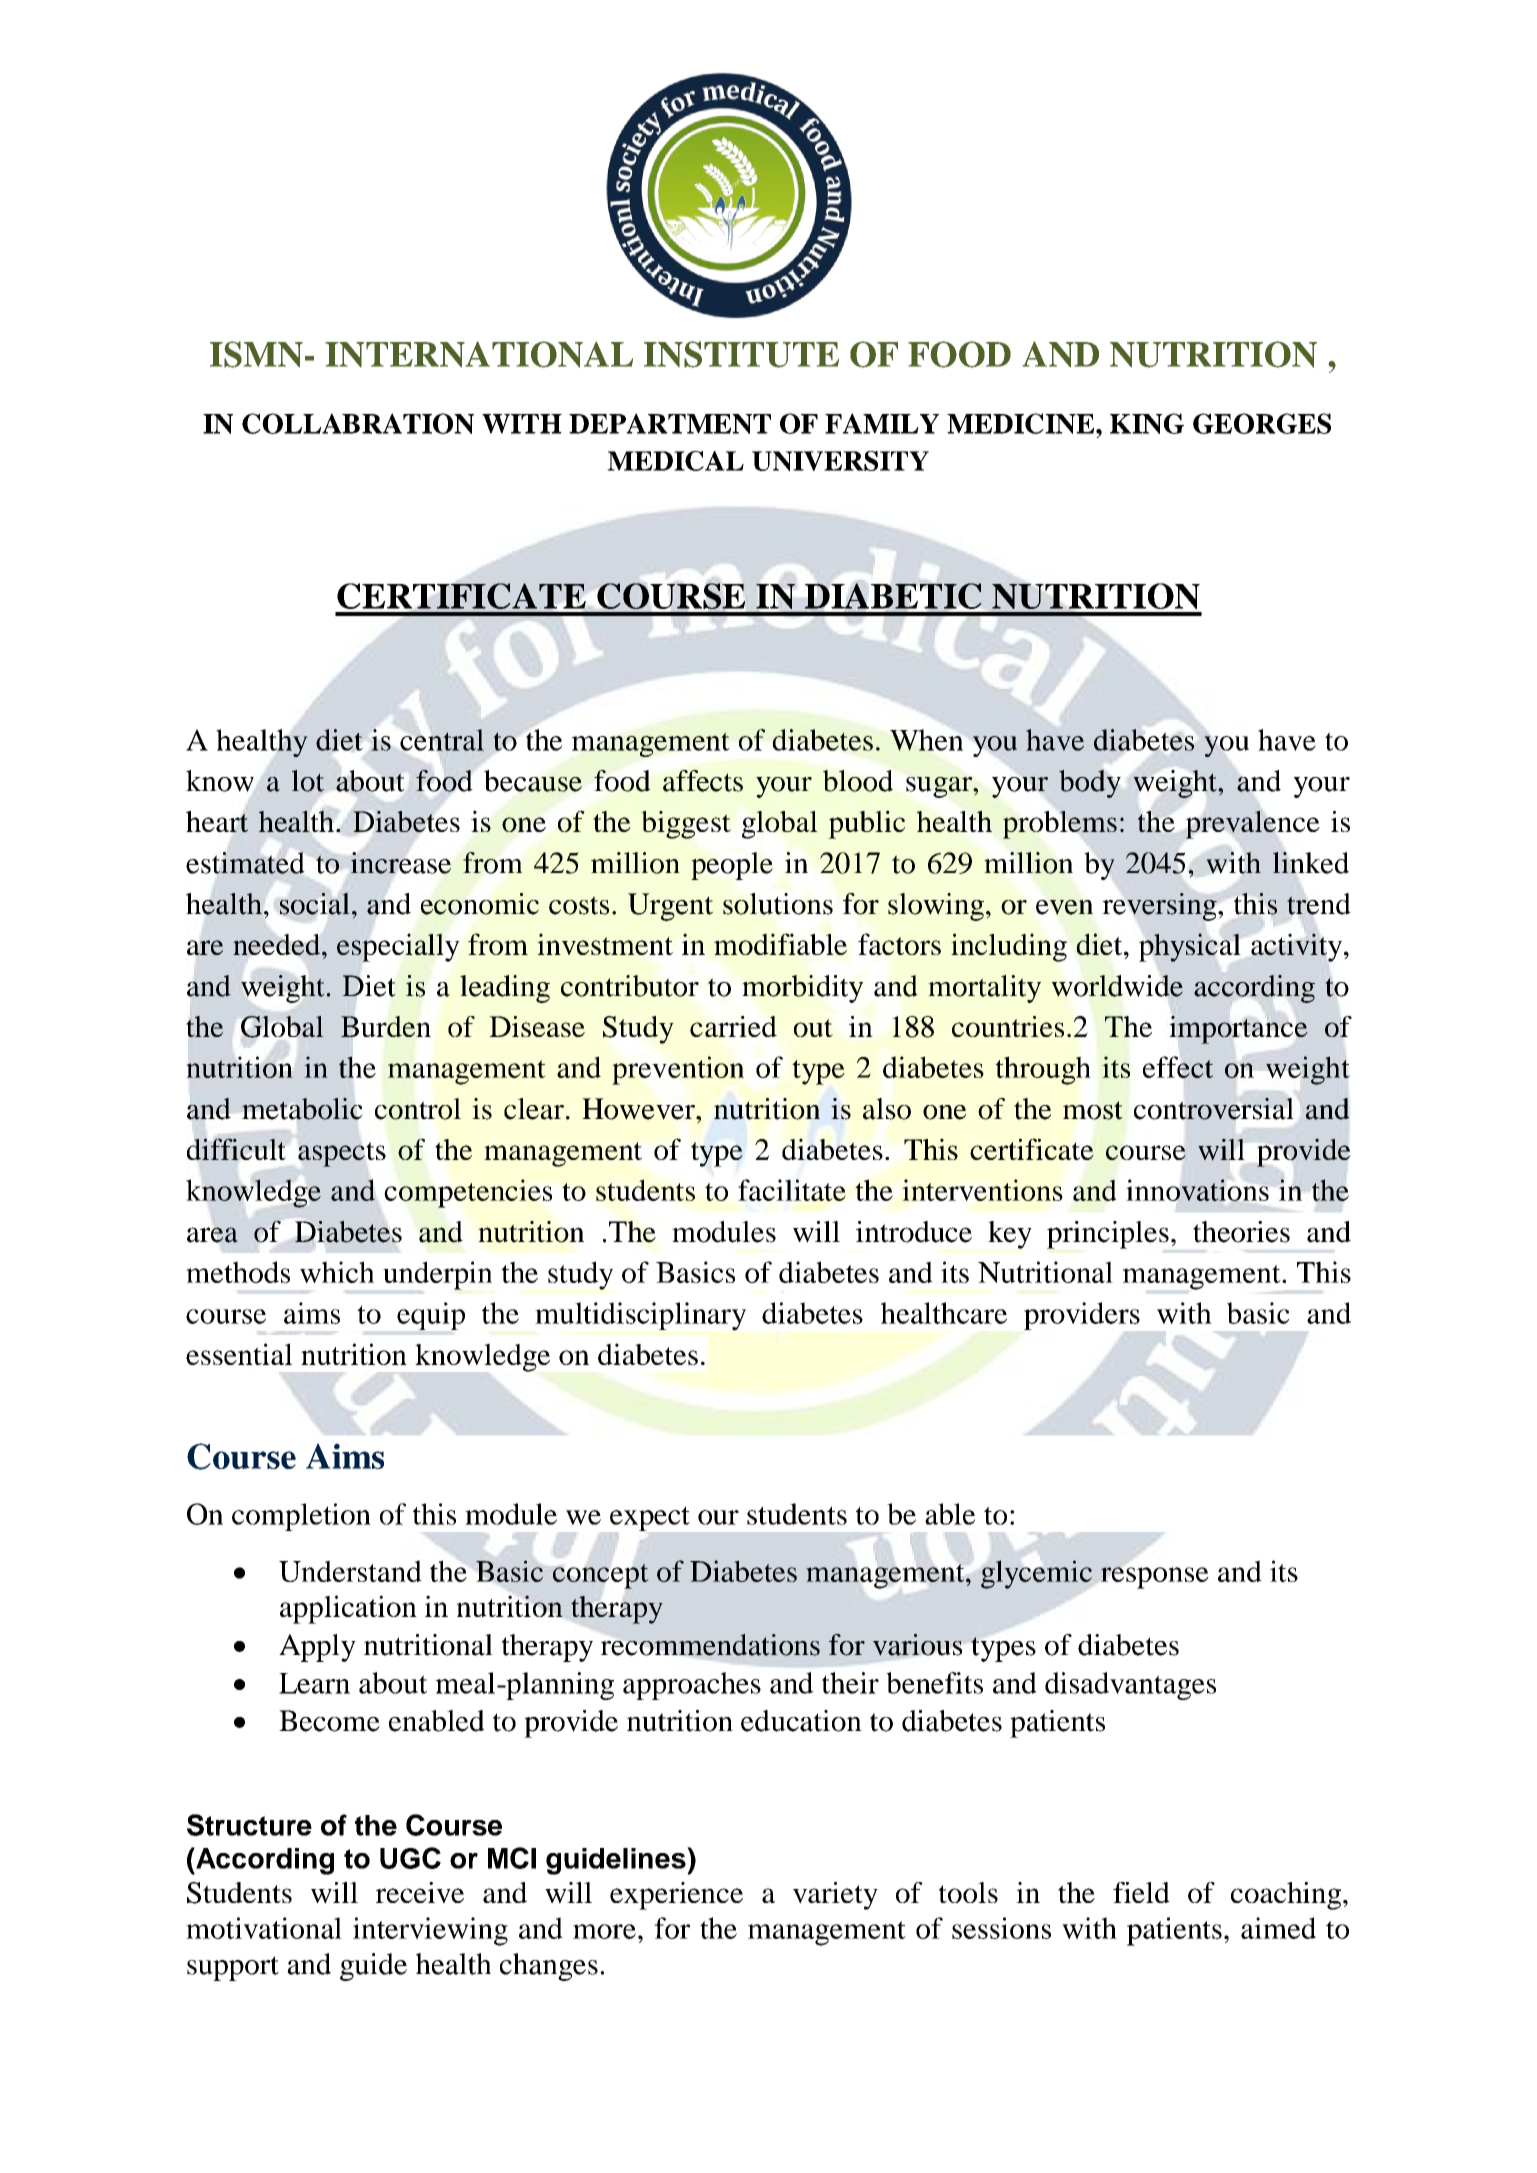  What do you see at coordinates (1198, 1190) in the page?
I see `innovations` at bounding box center [1198, 1190].
